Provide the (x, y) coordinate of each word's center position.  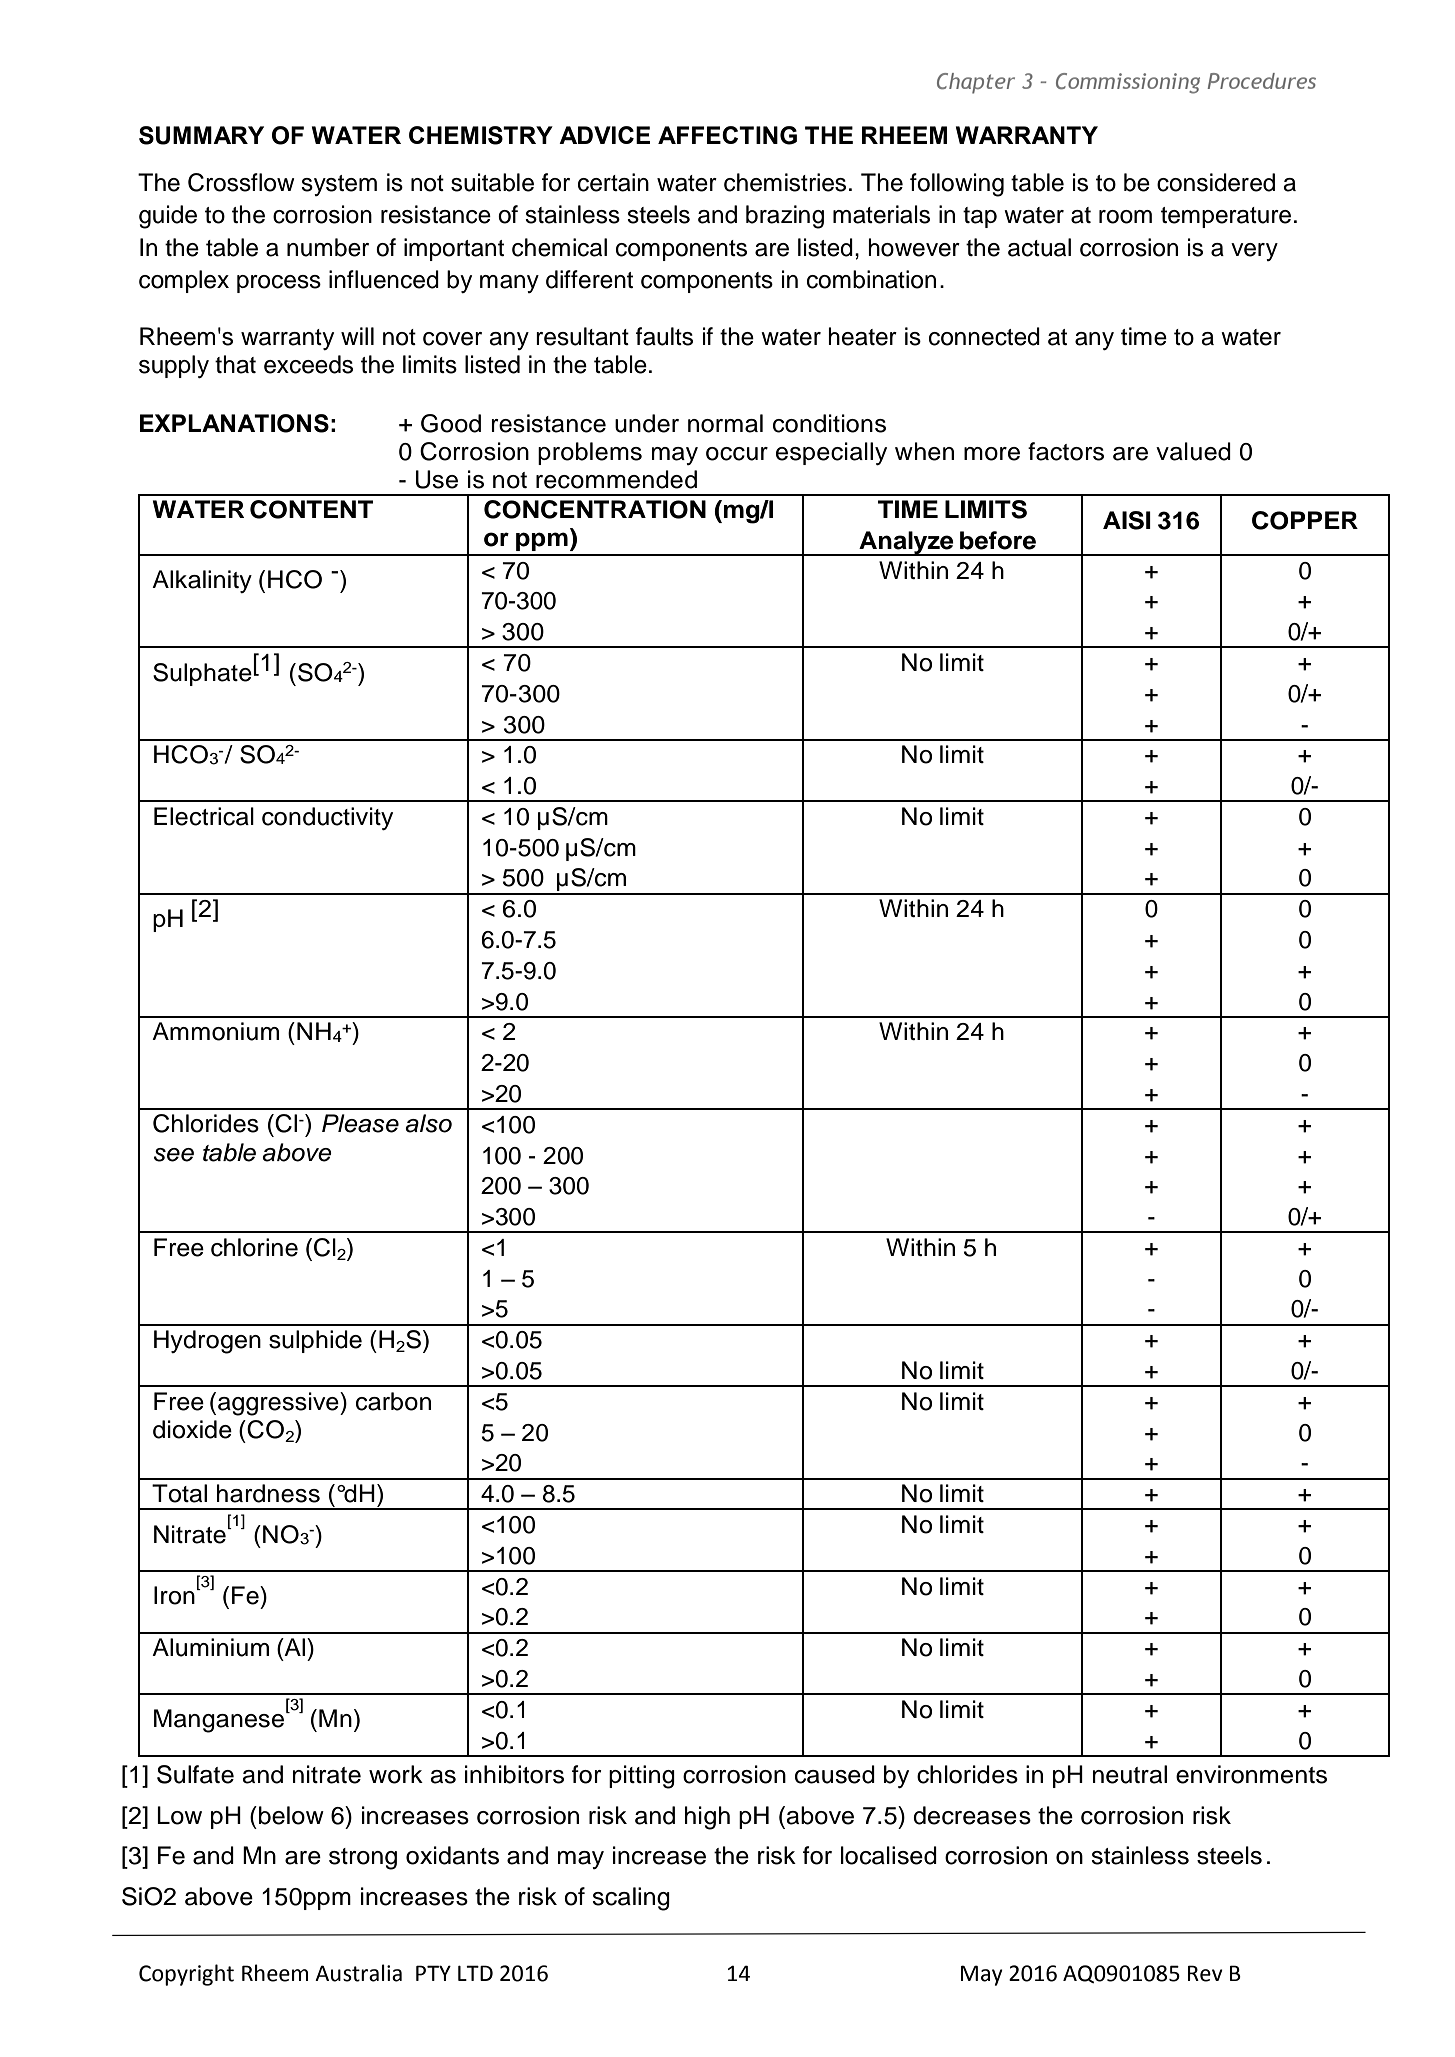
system (339, 185)
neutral (1130, 1774)
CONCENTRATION (595, 509)
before (998, 540)
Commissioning (1128, 83)
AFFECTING (727, 135)
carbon (393, 1401)
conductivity (327, 818)
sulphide (315, 1341)
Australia (358, 1973)
